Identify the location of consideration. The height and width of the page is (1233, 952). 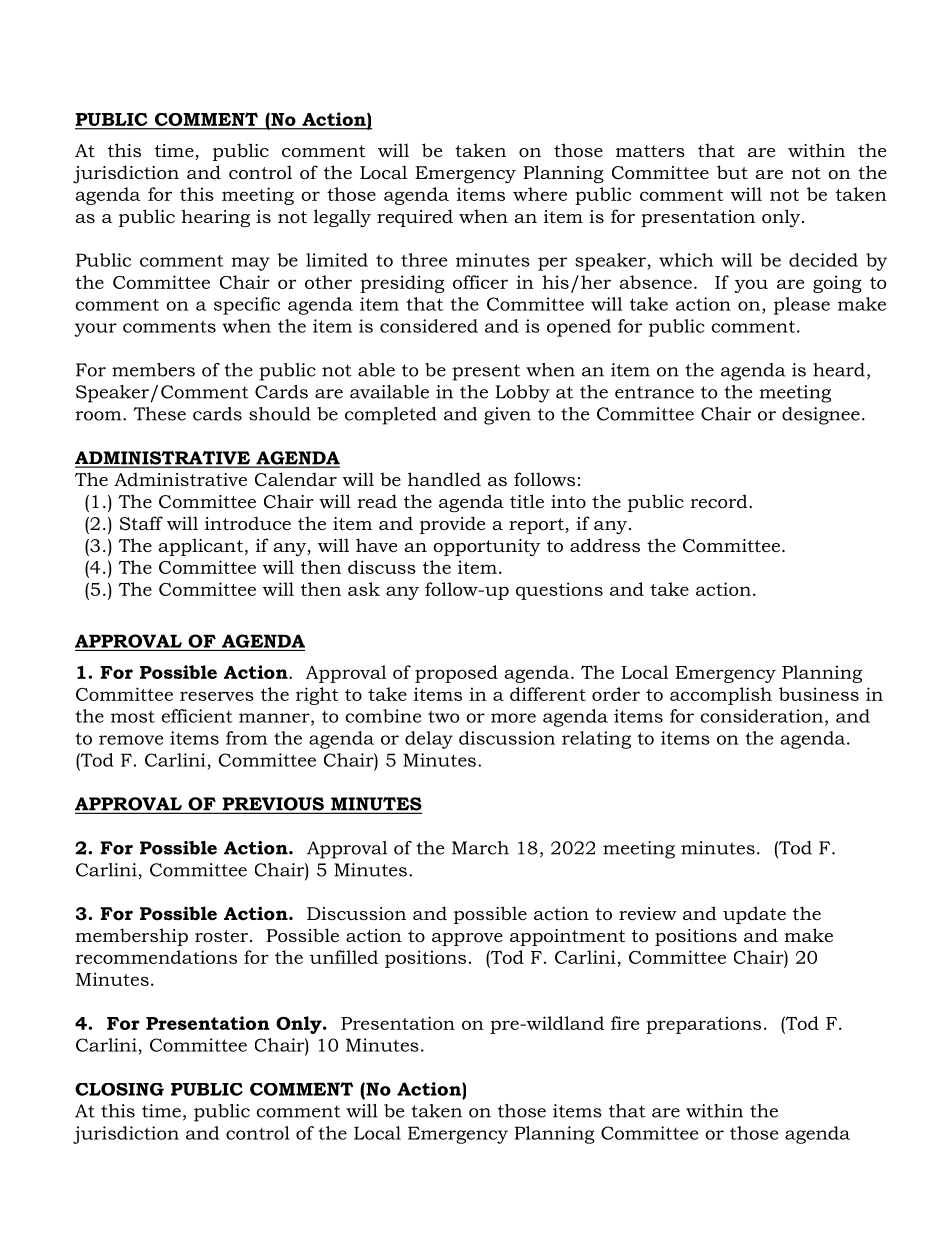
(763, 717).
